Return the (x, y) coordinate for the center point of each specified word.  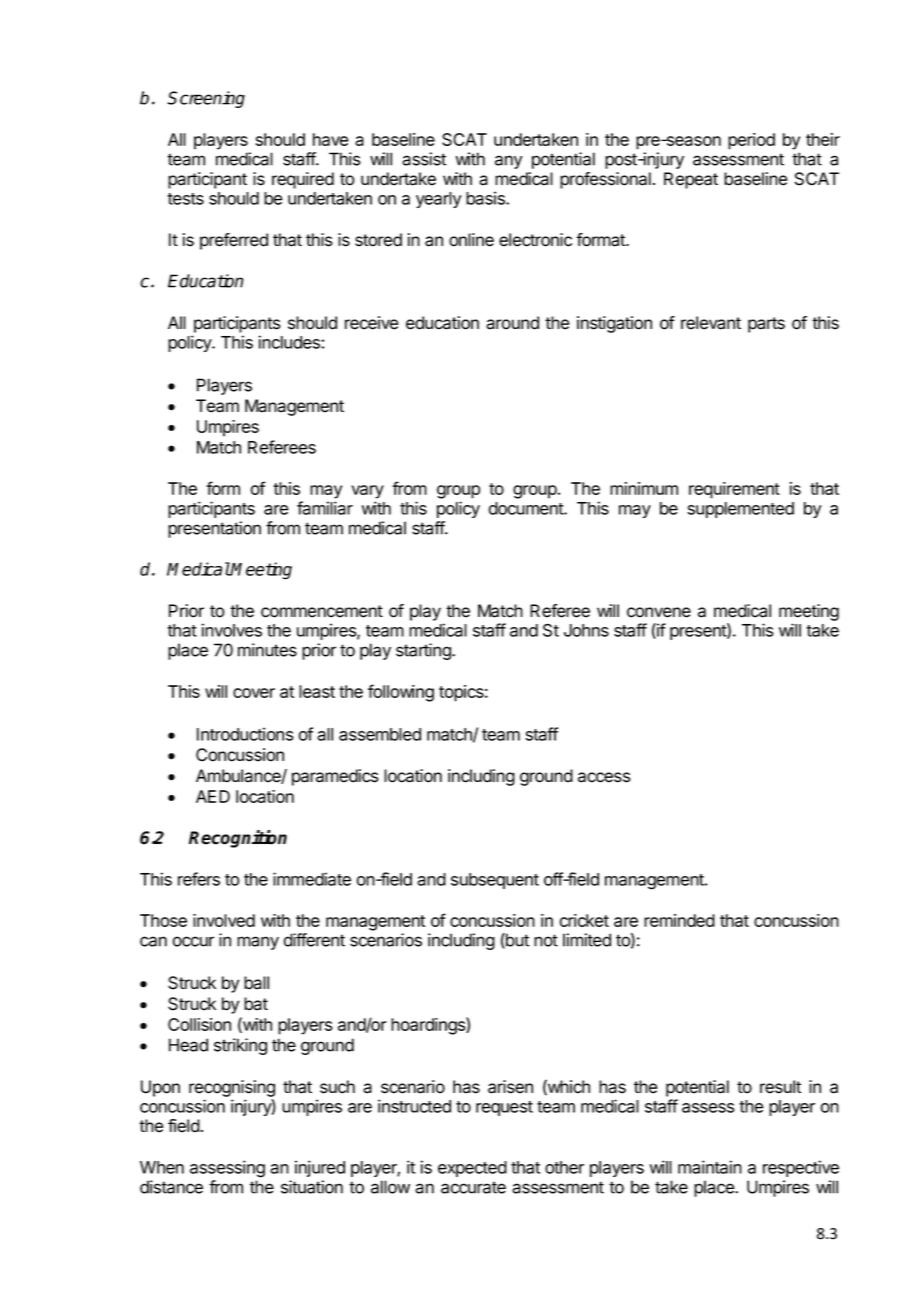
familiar (325, 508)
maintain (710, 1167)
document (526, 508)
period (751, 141)
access (604, 777)
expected (472, 1169)
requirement (734, 490)
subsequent (495, 881)
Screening (206, 99)
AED (213, 796)
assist (424, 159)
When (162, 1167)
